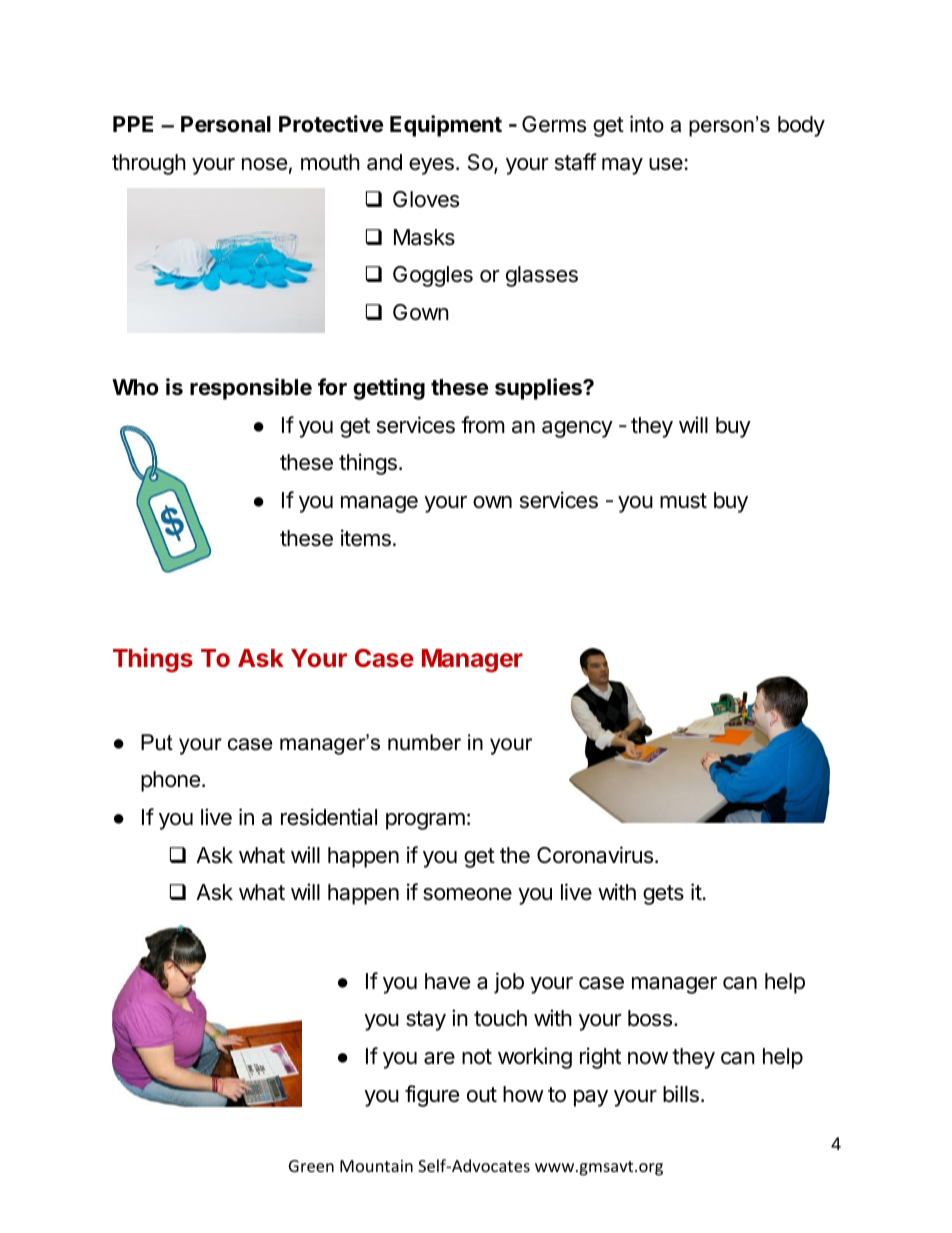 The width and height of the page is (952, 1233). I want to click on use, so click(666, 164).
